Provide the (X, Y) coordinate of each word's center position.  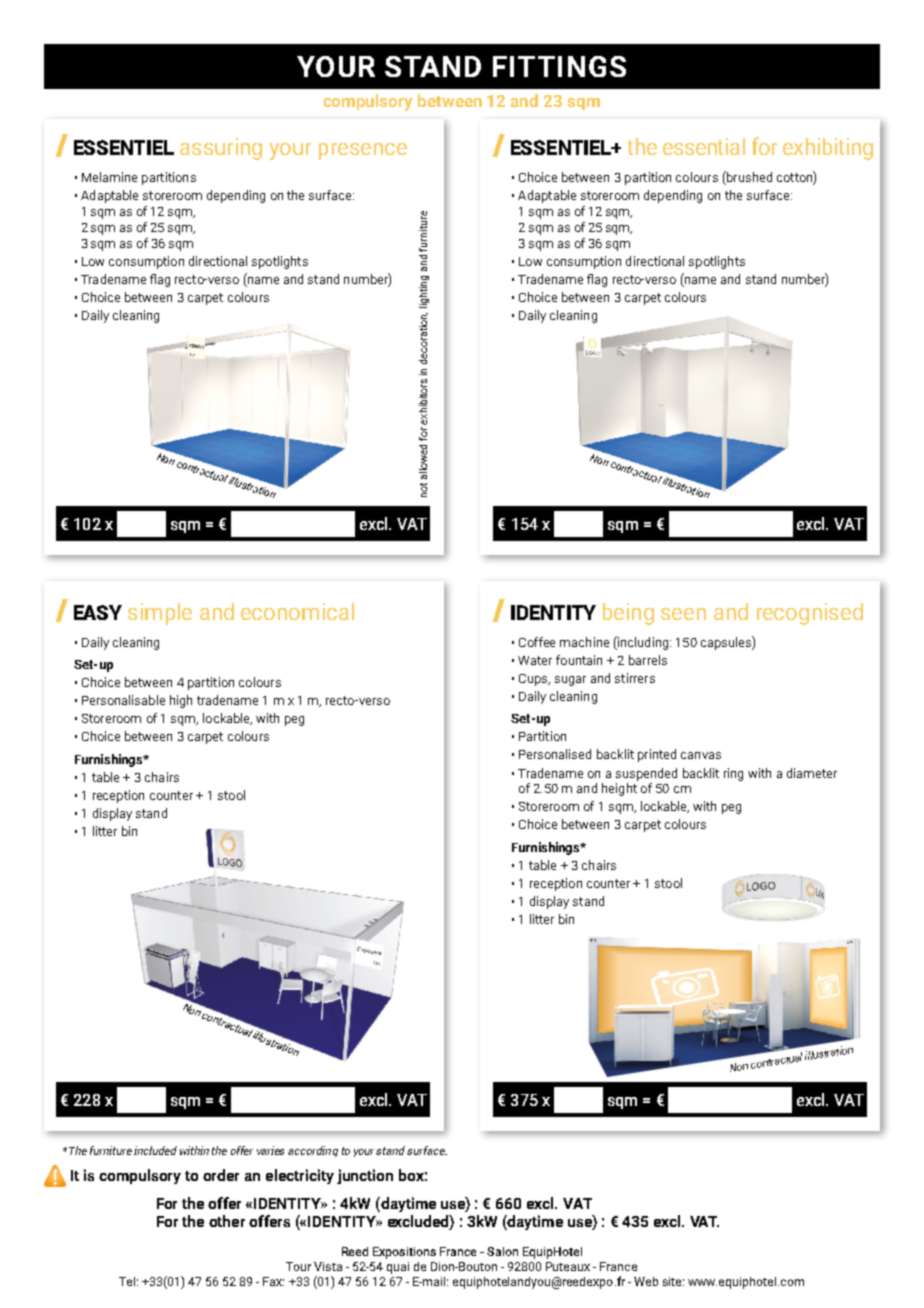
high (181, 701)
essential (704, 146)
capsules (727, 643)
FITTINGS (559, 66)
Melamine (109, 177)
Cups (534, 680)
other (227, 1221)
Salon (502, 1251)
